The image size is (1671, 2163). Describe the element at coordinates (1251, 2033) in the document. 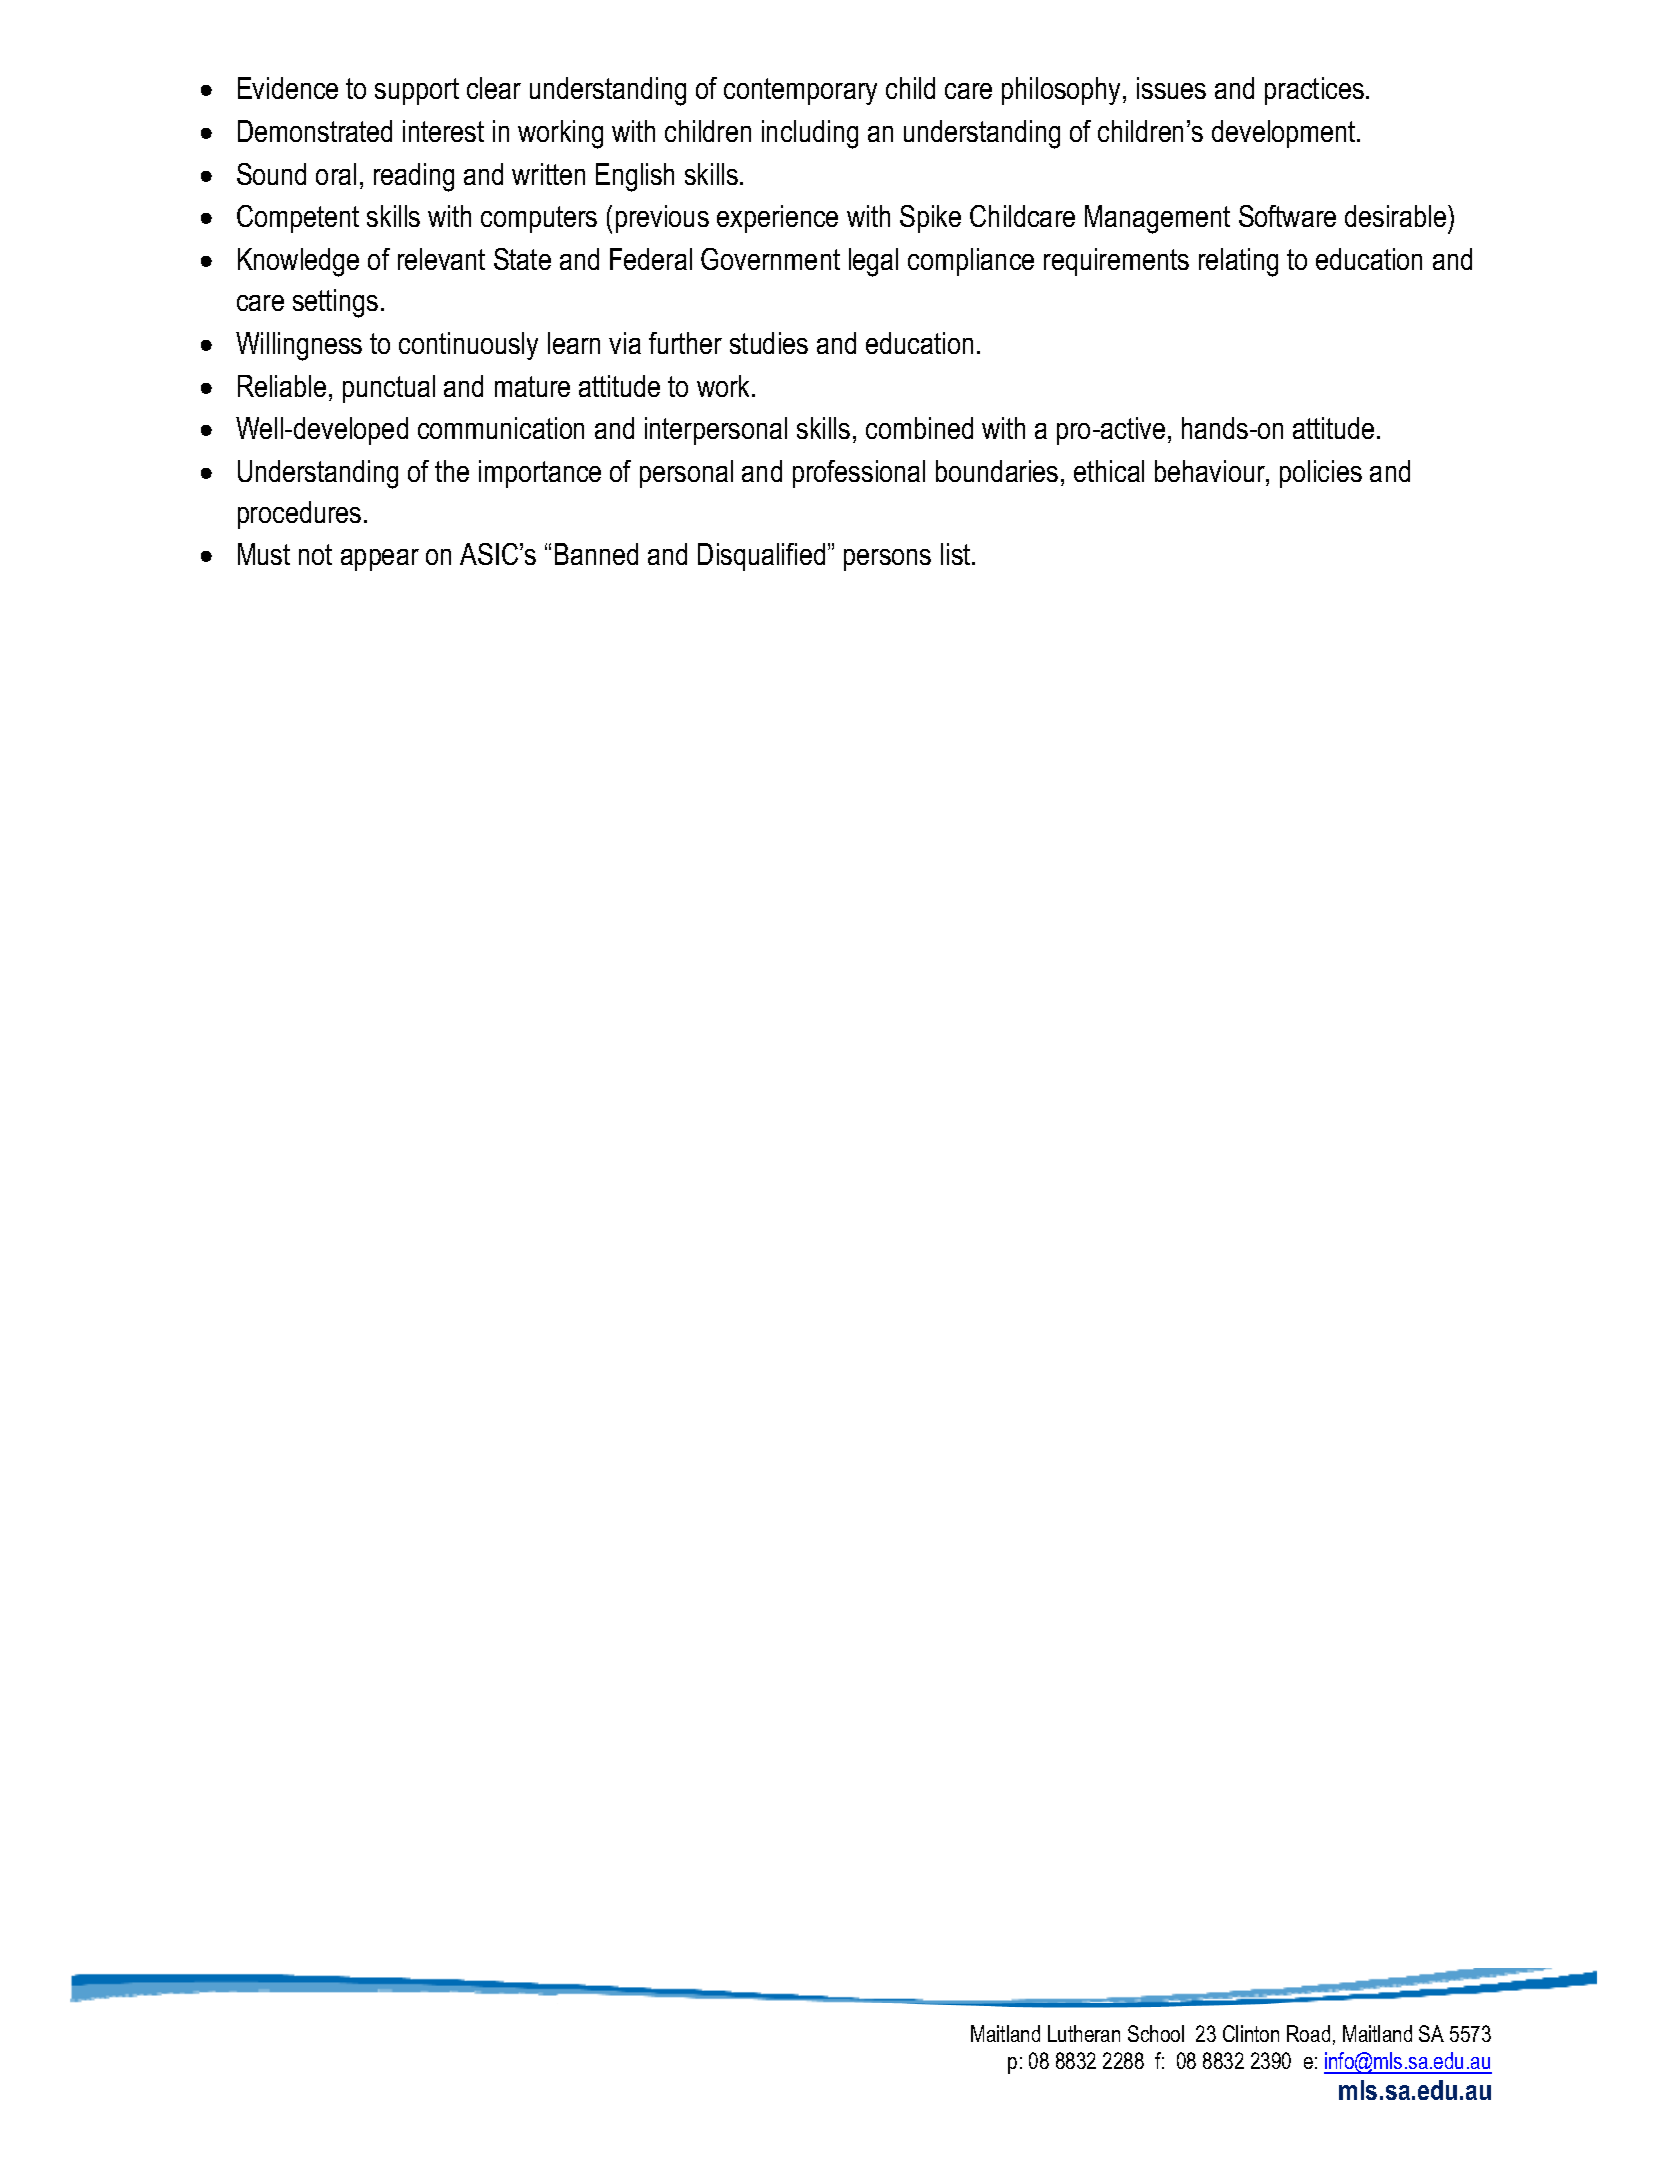

I see `Clinton` at that location.
